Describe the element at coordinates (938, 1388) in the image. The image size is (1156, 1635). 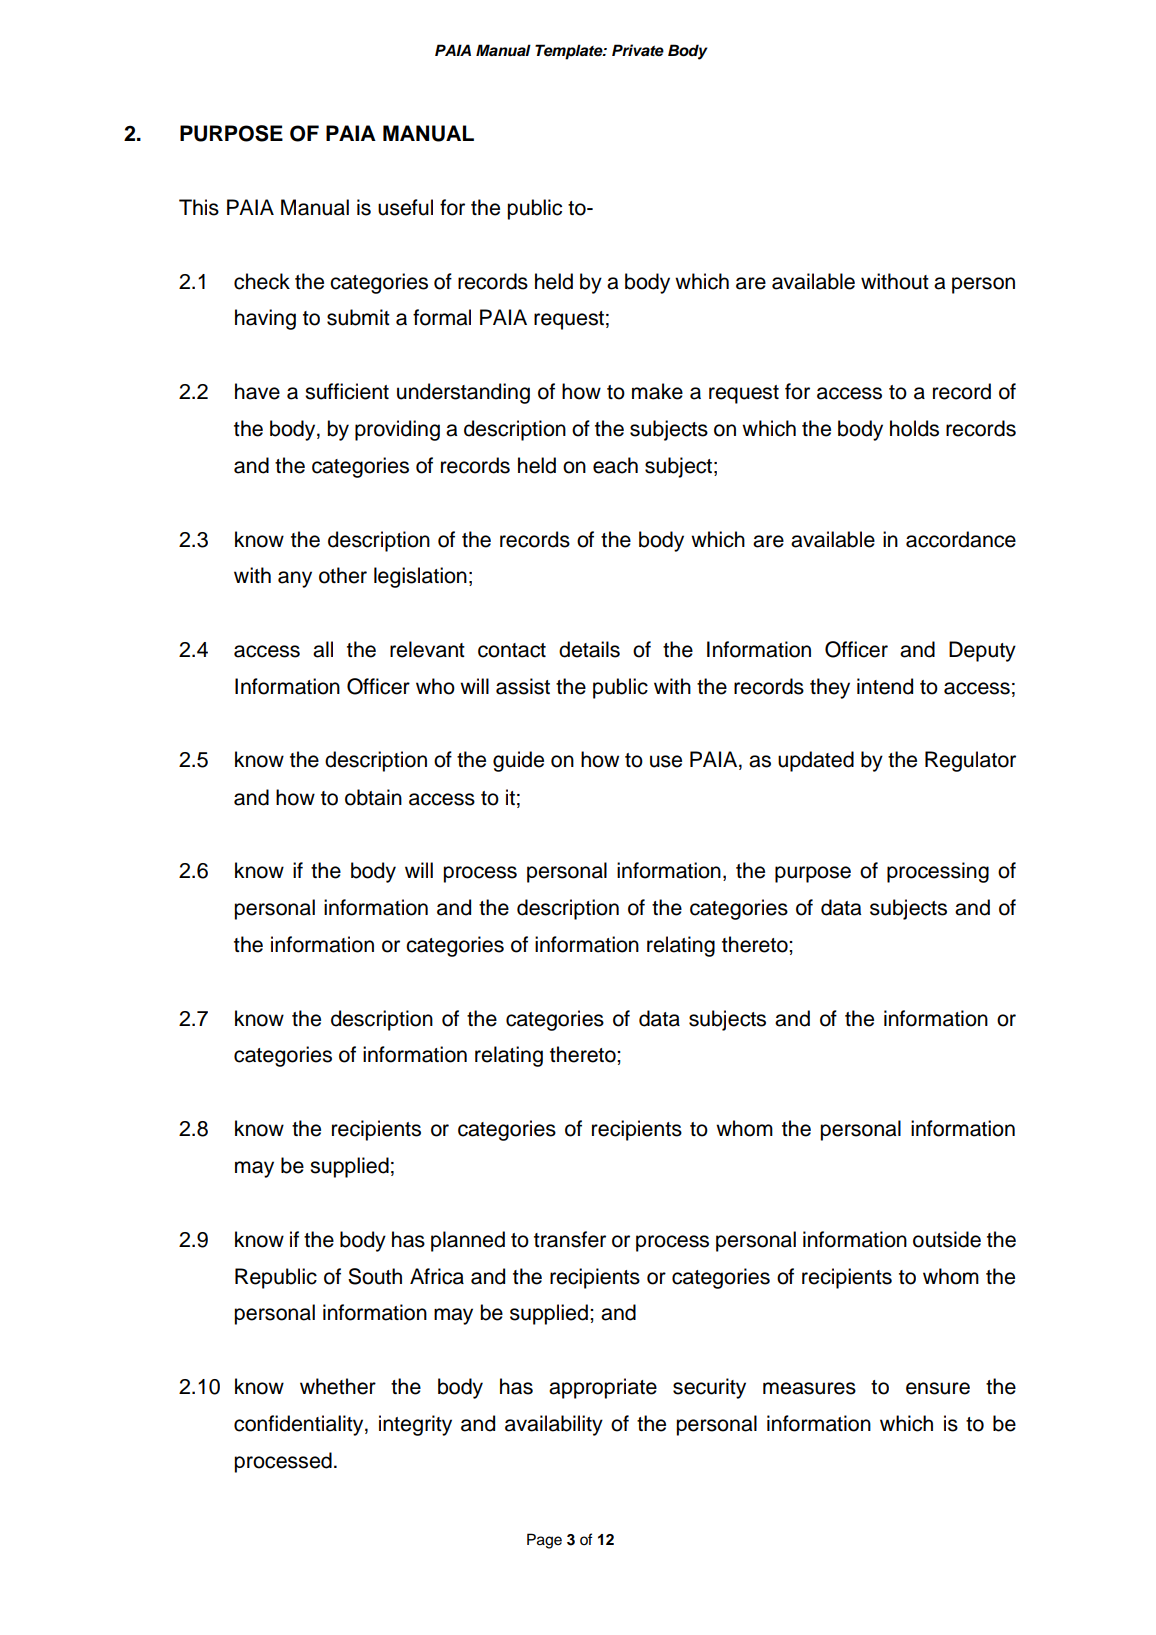
I see `ensure` at that location.
